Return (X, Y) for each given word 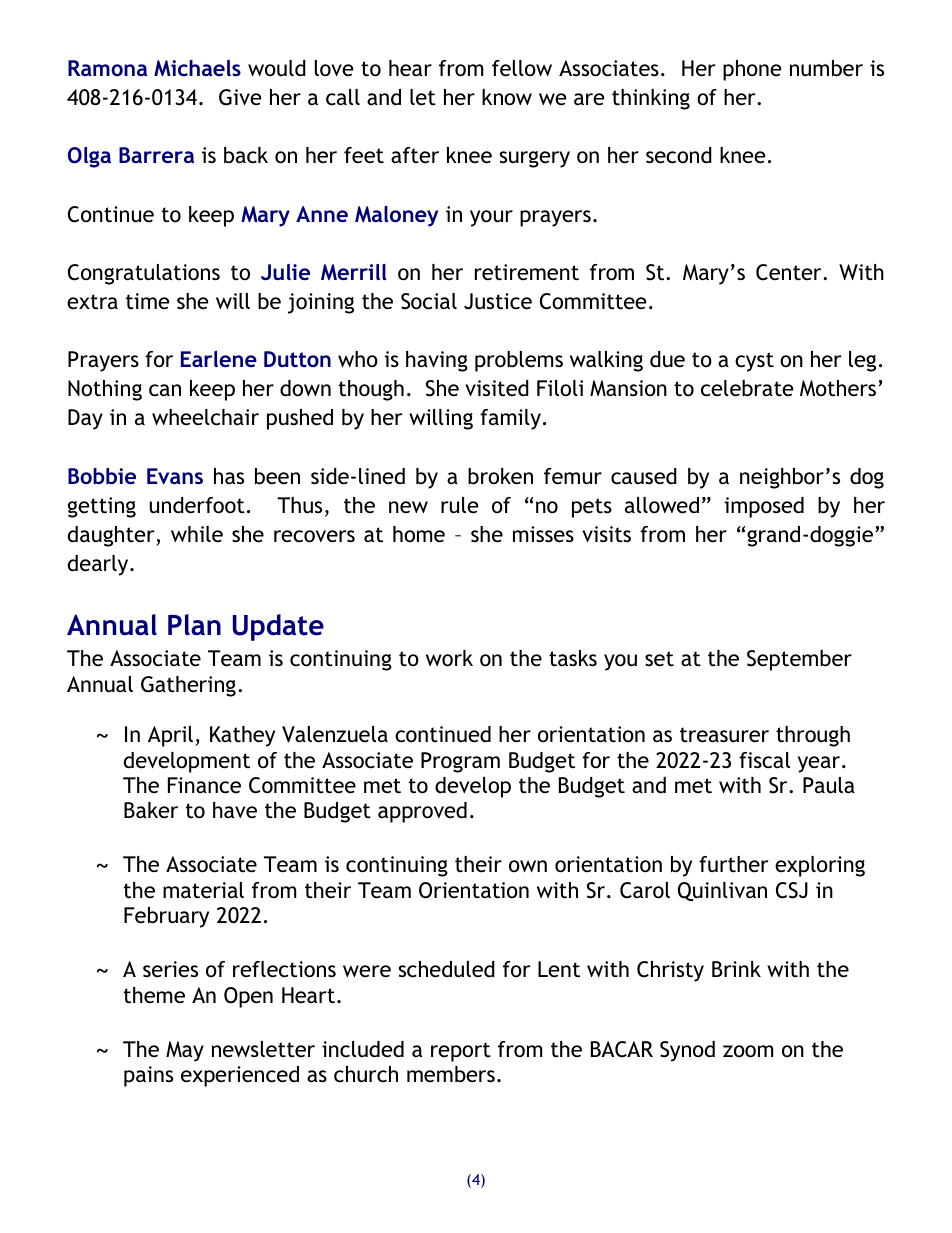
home (419, 534)
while (197, 534)
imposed (764, 507)
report (461, 1052)
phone (752, 70)
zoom (748, 1051)
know (507, 97)
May (185, 1051)
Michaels (197, 68)
